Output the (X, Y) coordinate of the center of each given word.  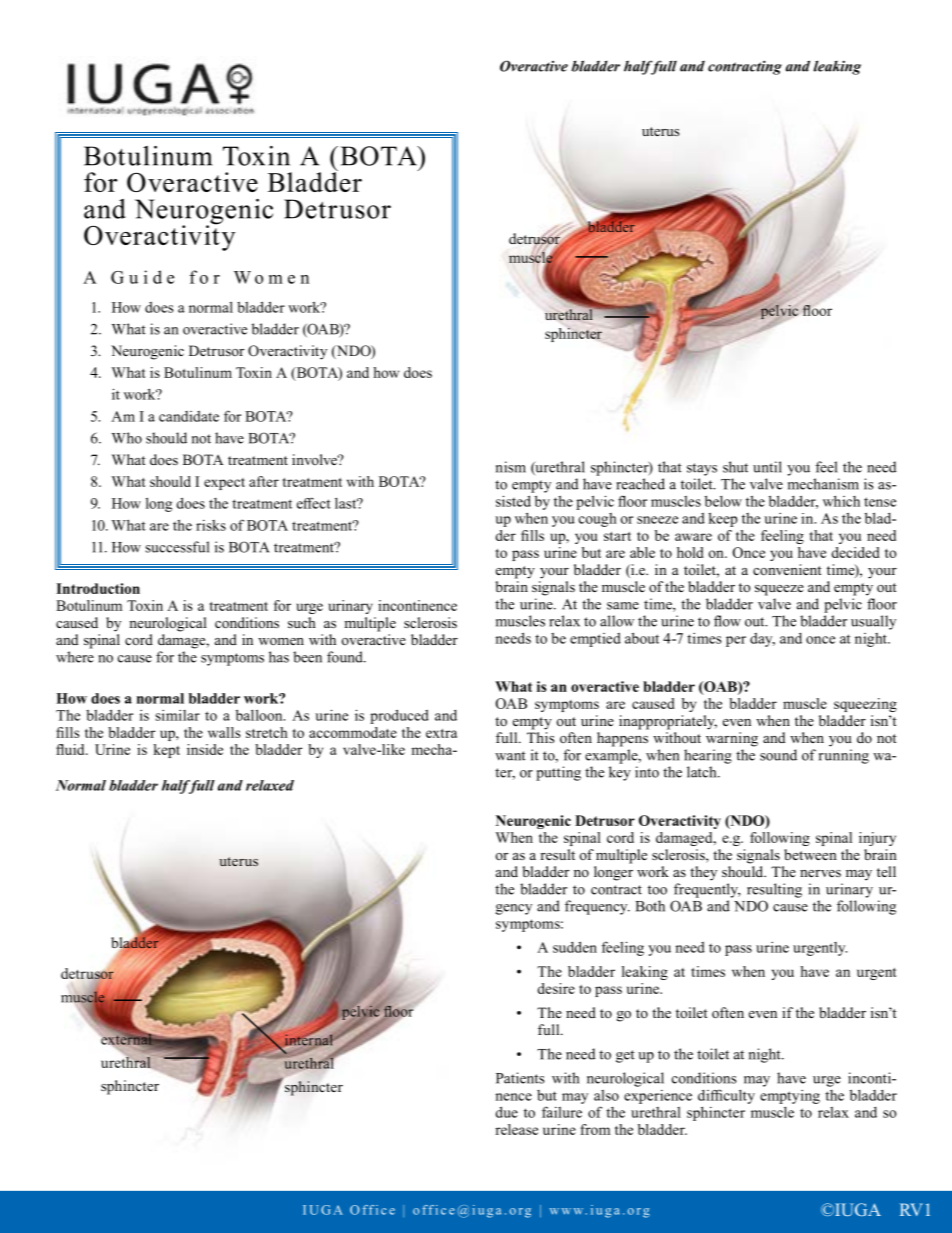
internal (308, 1040)
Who (127, 438)
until (767, 467)
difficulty (726, 1096)
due (507, 1112)
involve (316, 459)
